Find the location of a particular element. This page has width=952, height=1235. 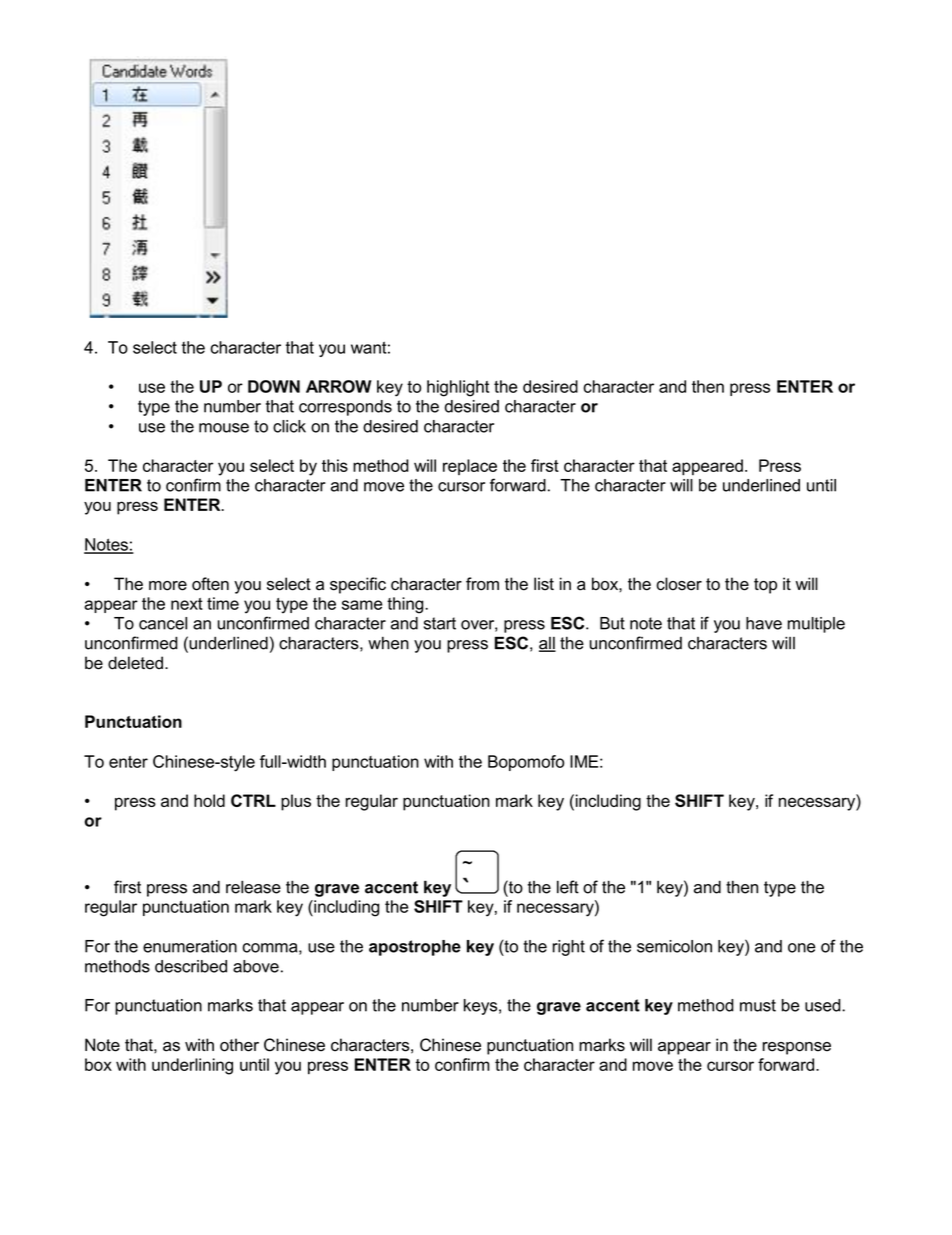

have is located at coordinates (764, 623).
